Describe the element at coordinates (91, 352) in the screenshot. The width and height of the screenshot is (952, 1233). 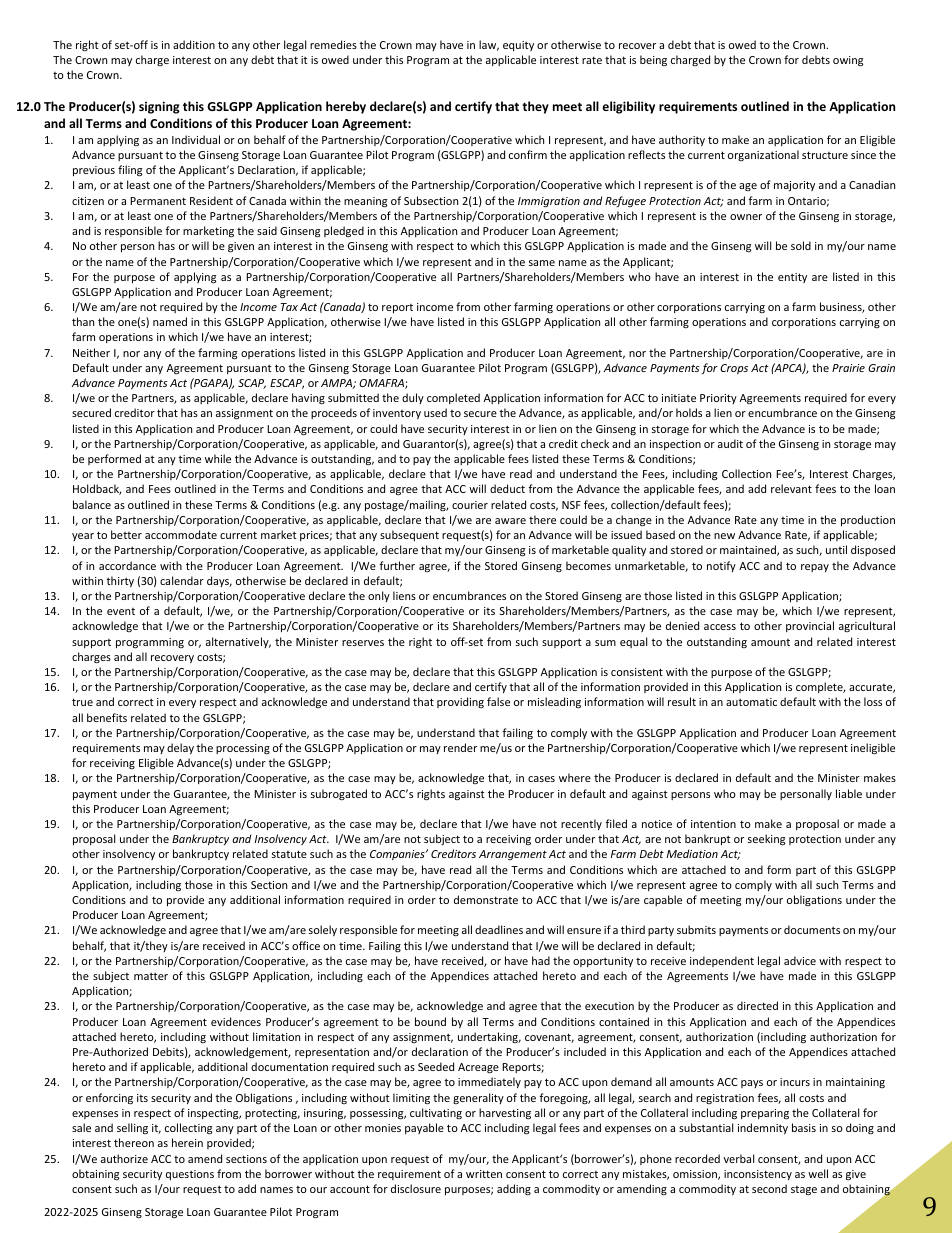
I see `Neither` at that location.
